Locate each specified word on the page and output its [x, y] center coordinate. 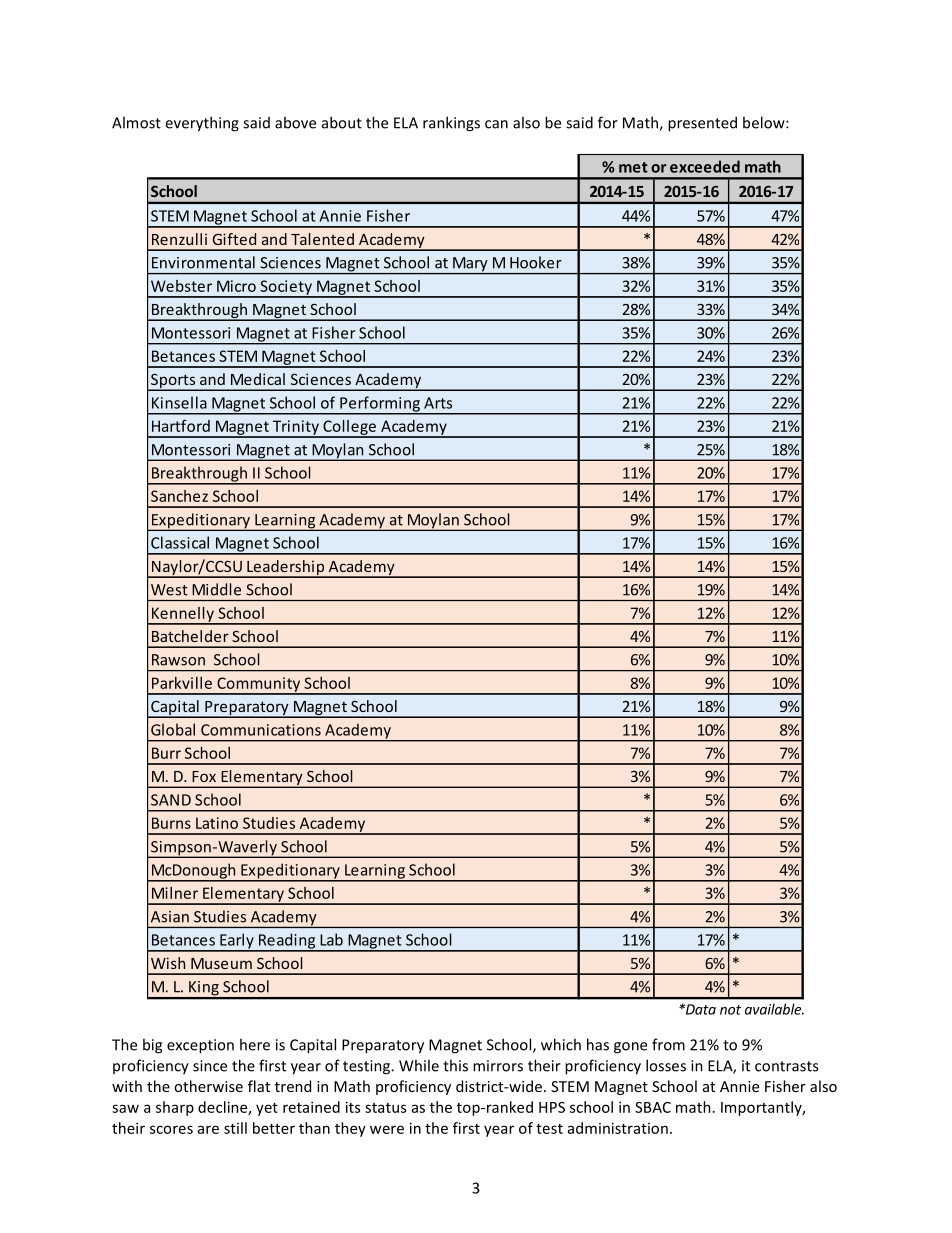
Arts [438, 403]
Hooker [536, 262]
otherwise [208, 1086]
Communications [261, 730]
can [496, 124]
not [730, 1010]
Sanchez [179, 496]
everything [202, 124]
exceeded [705, 166]
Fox [204, 776]
